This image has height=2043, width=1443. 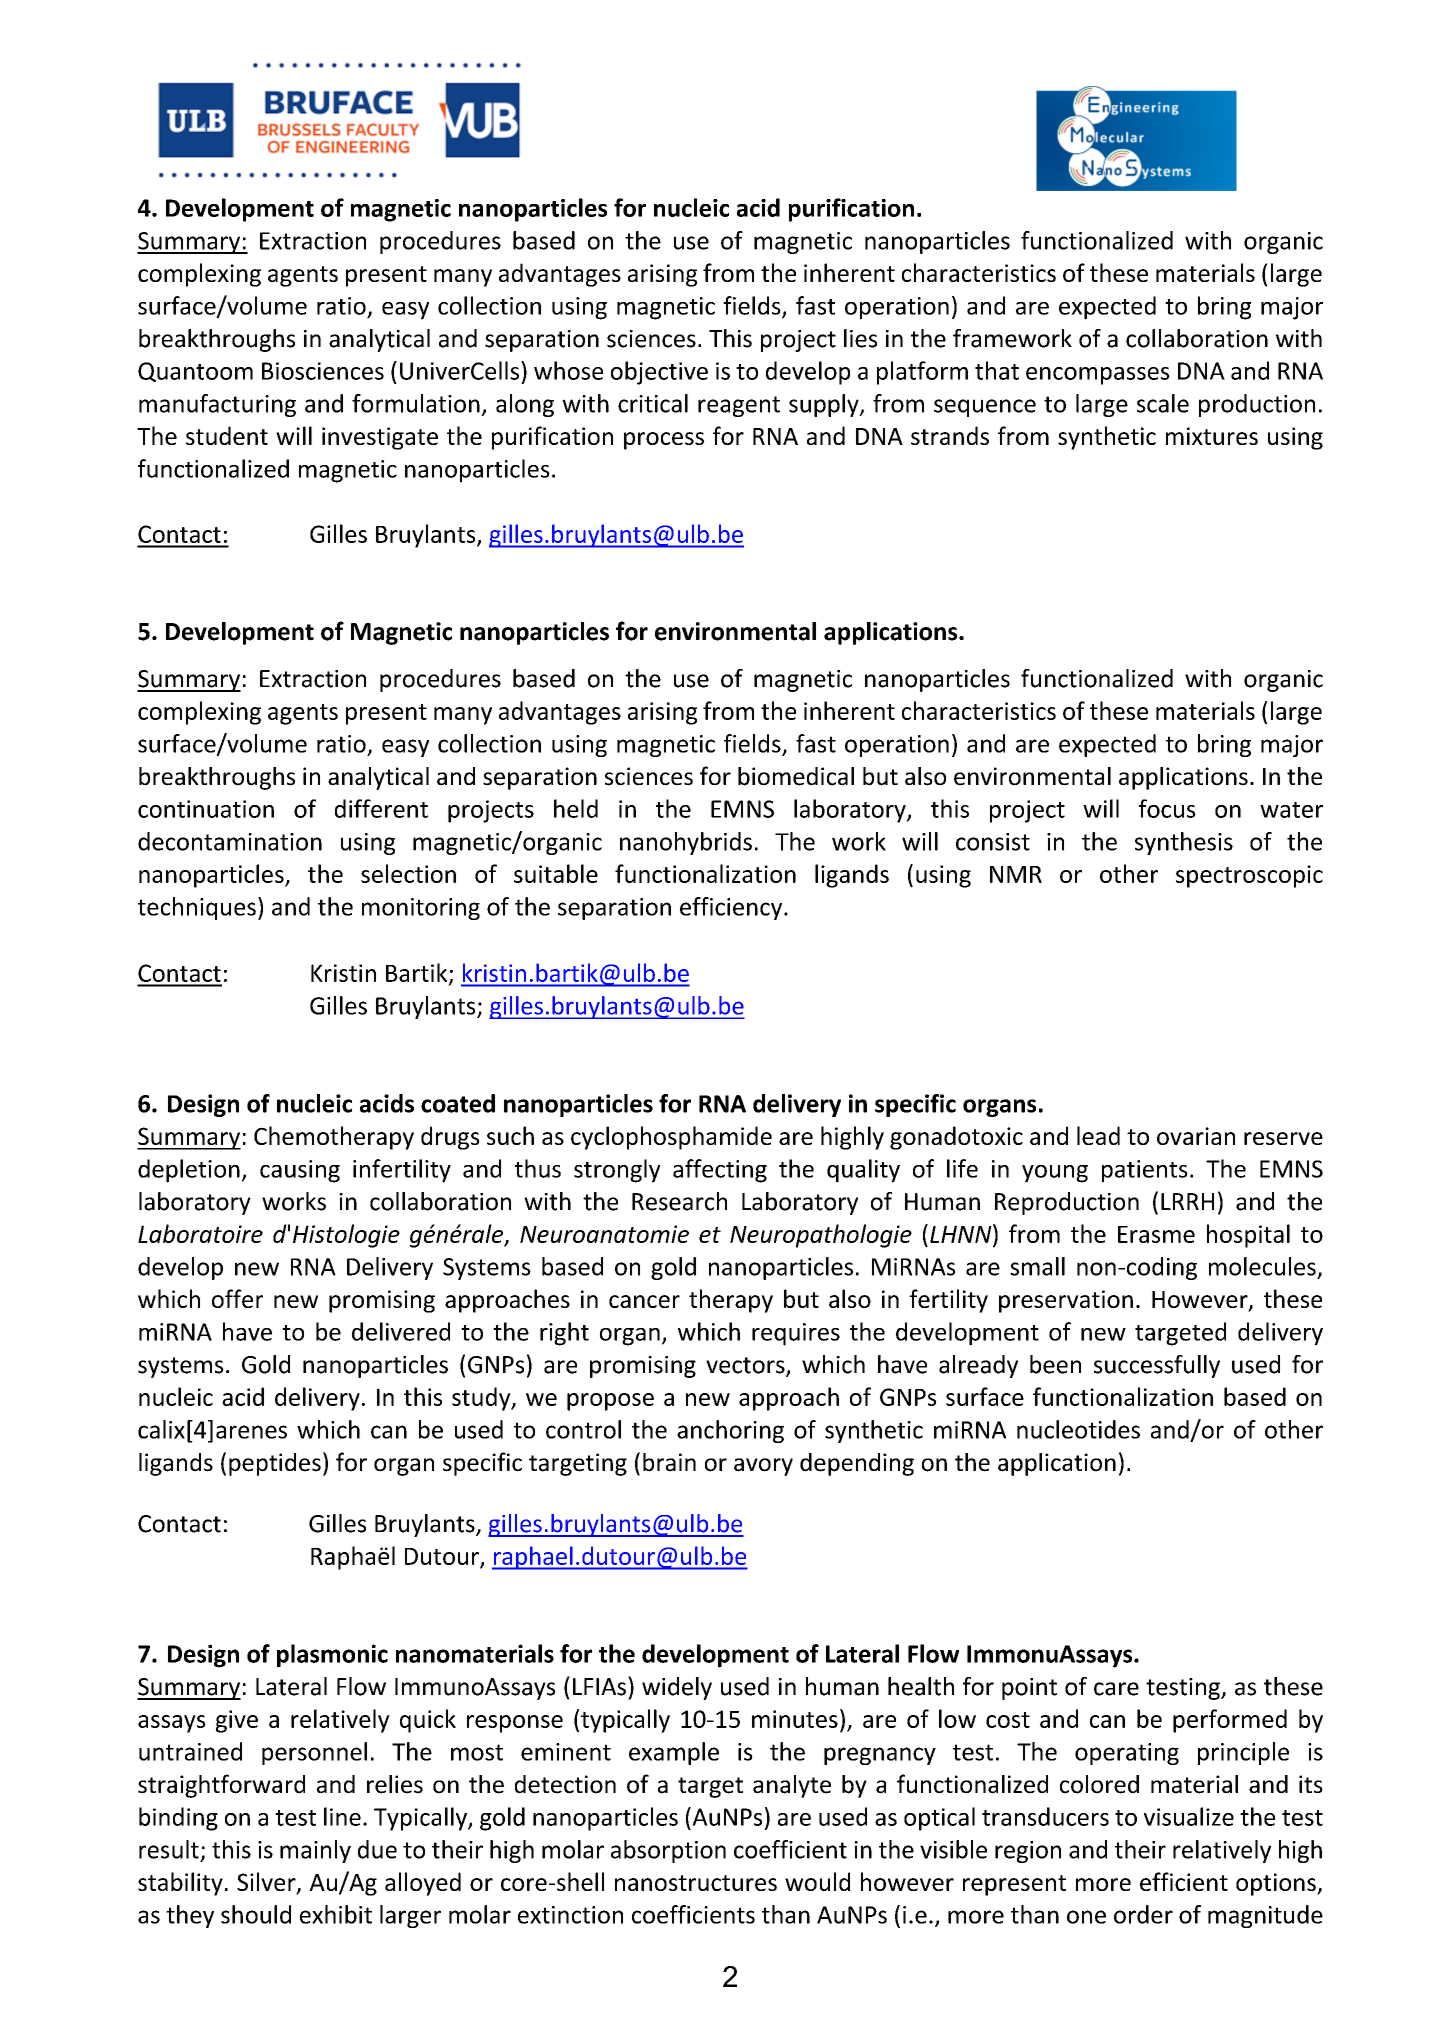 What do you see at coordinates (696, 1883) in the image?
I see `nanostructures` at bounding box center [696, 1883].
